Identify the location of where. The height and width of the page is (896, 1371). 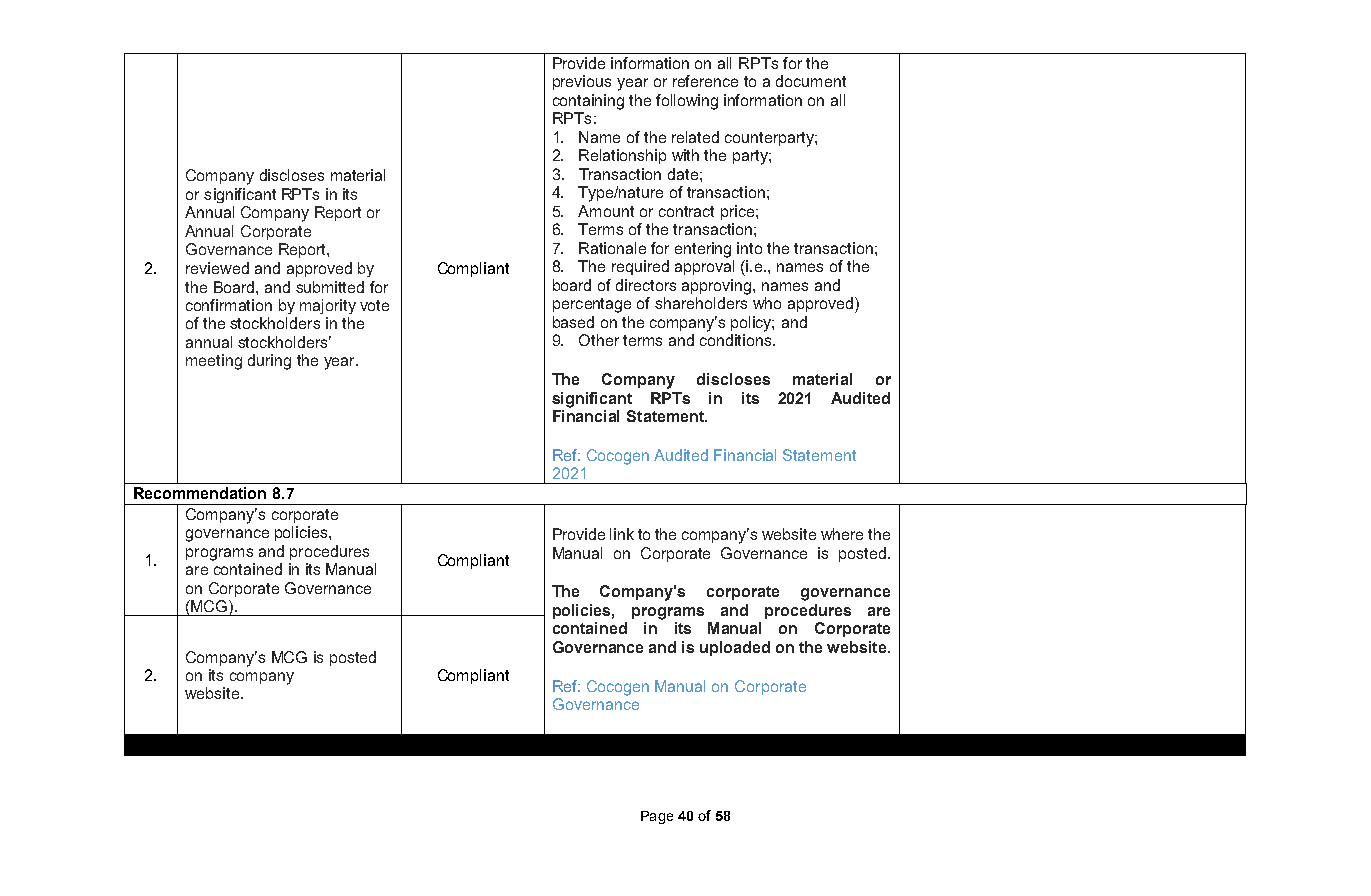
(842, 534).
